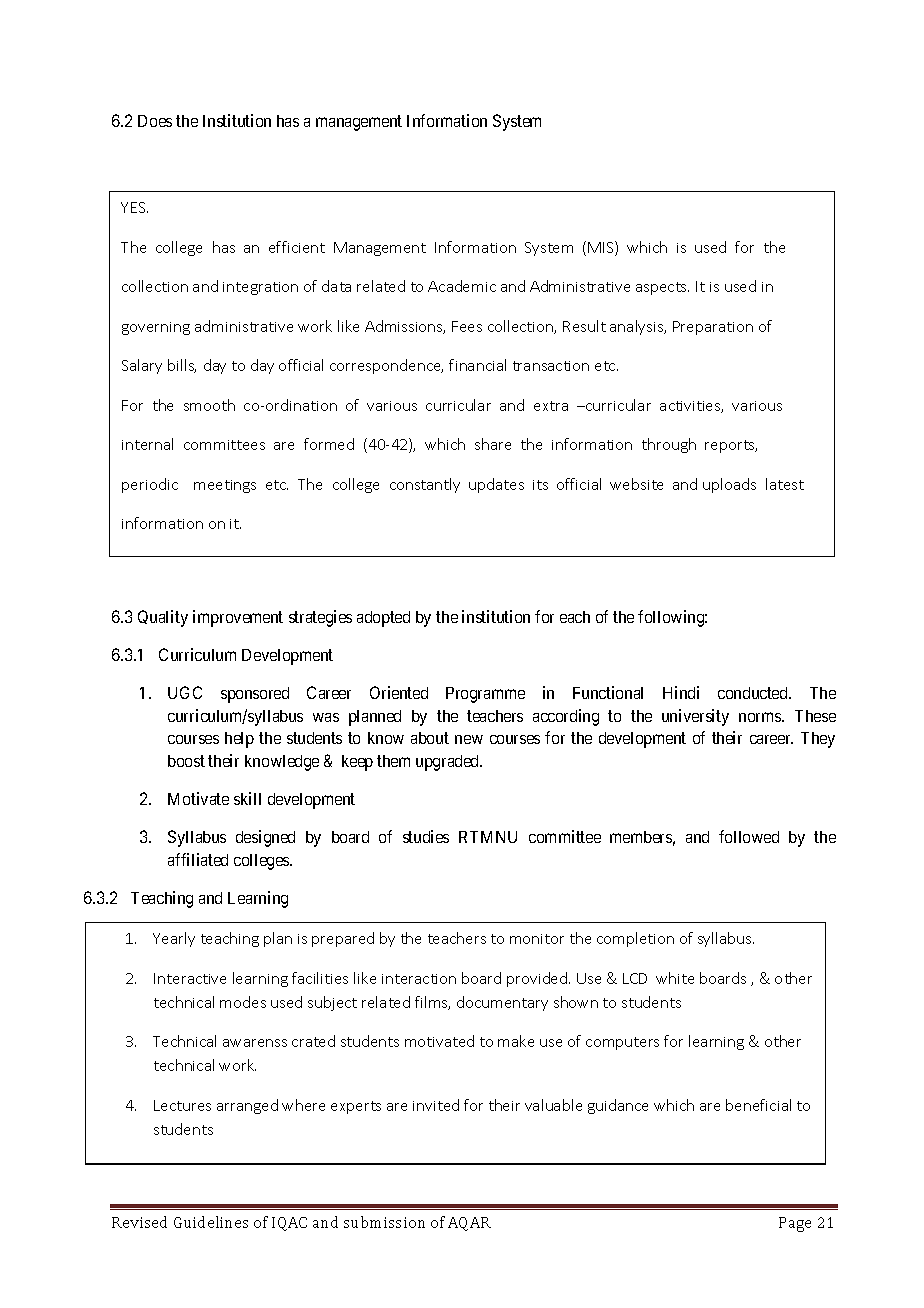  Describe the element at coordinates (462, 286) in the document. I see `Academic` at that location.
